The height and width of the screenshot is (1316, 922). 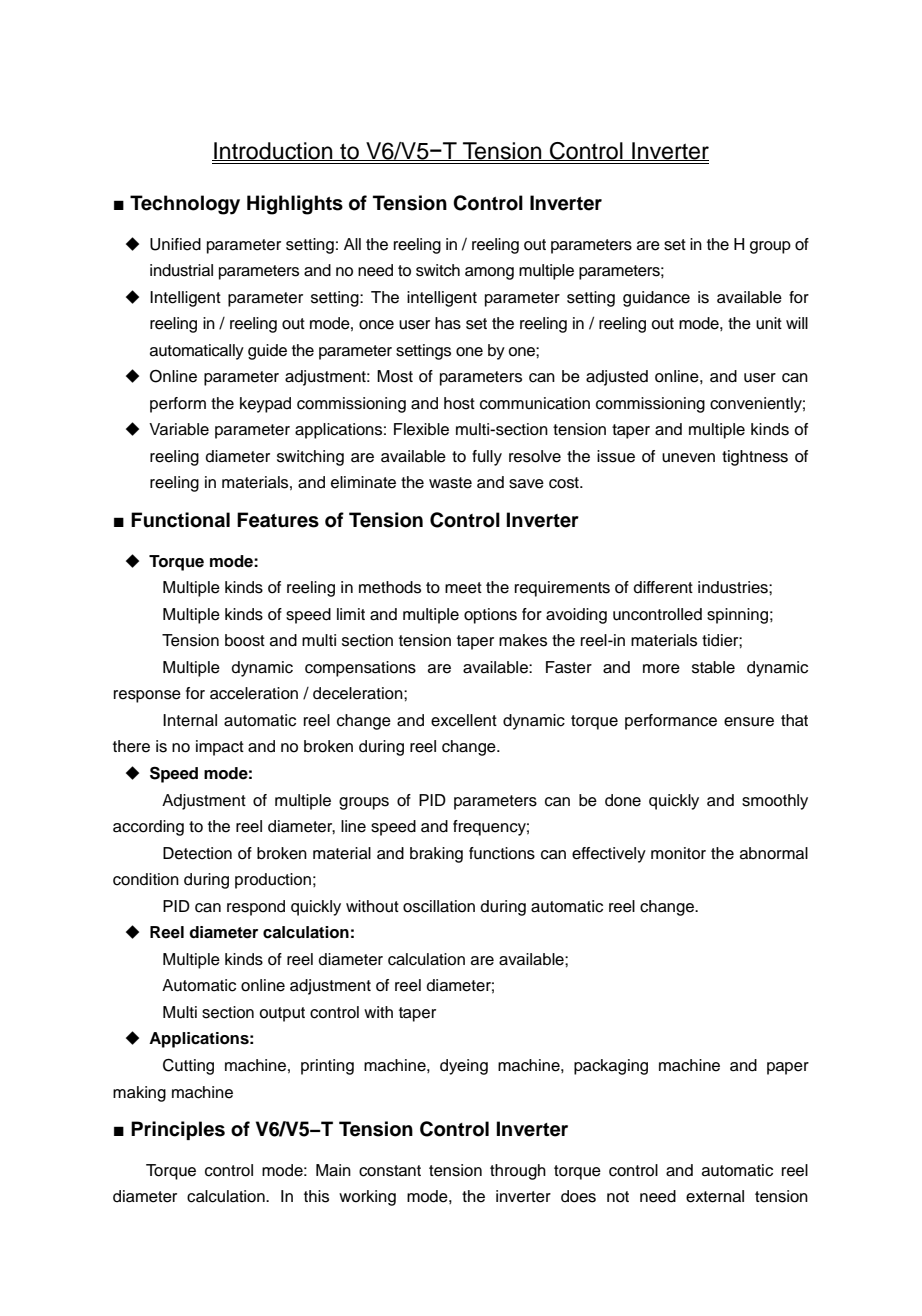 I want to click on meet, so click(x=463, y=588).
